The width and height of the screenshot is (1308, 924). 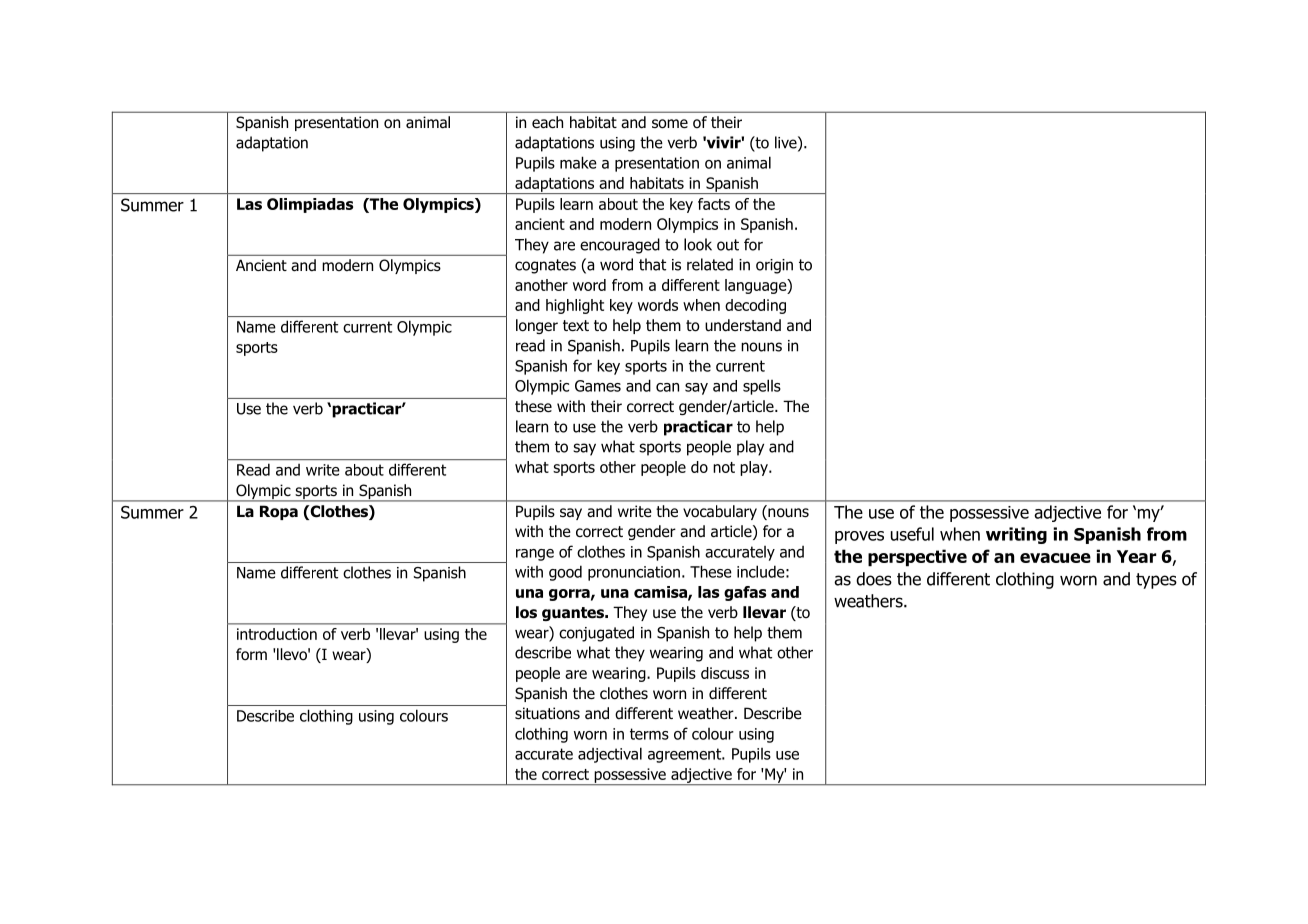 What do you see at coordinates (720, 512) in the screenshot?
I see `vocabulary` at bounding box center [720, 512].
